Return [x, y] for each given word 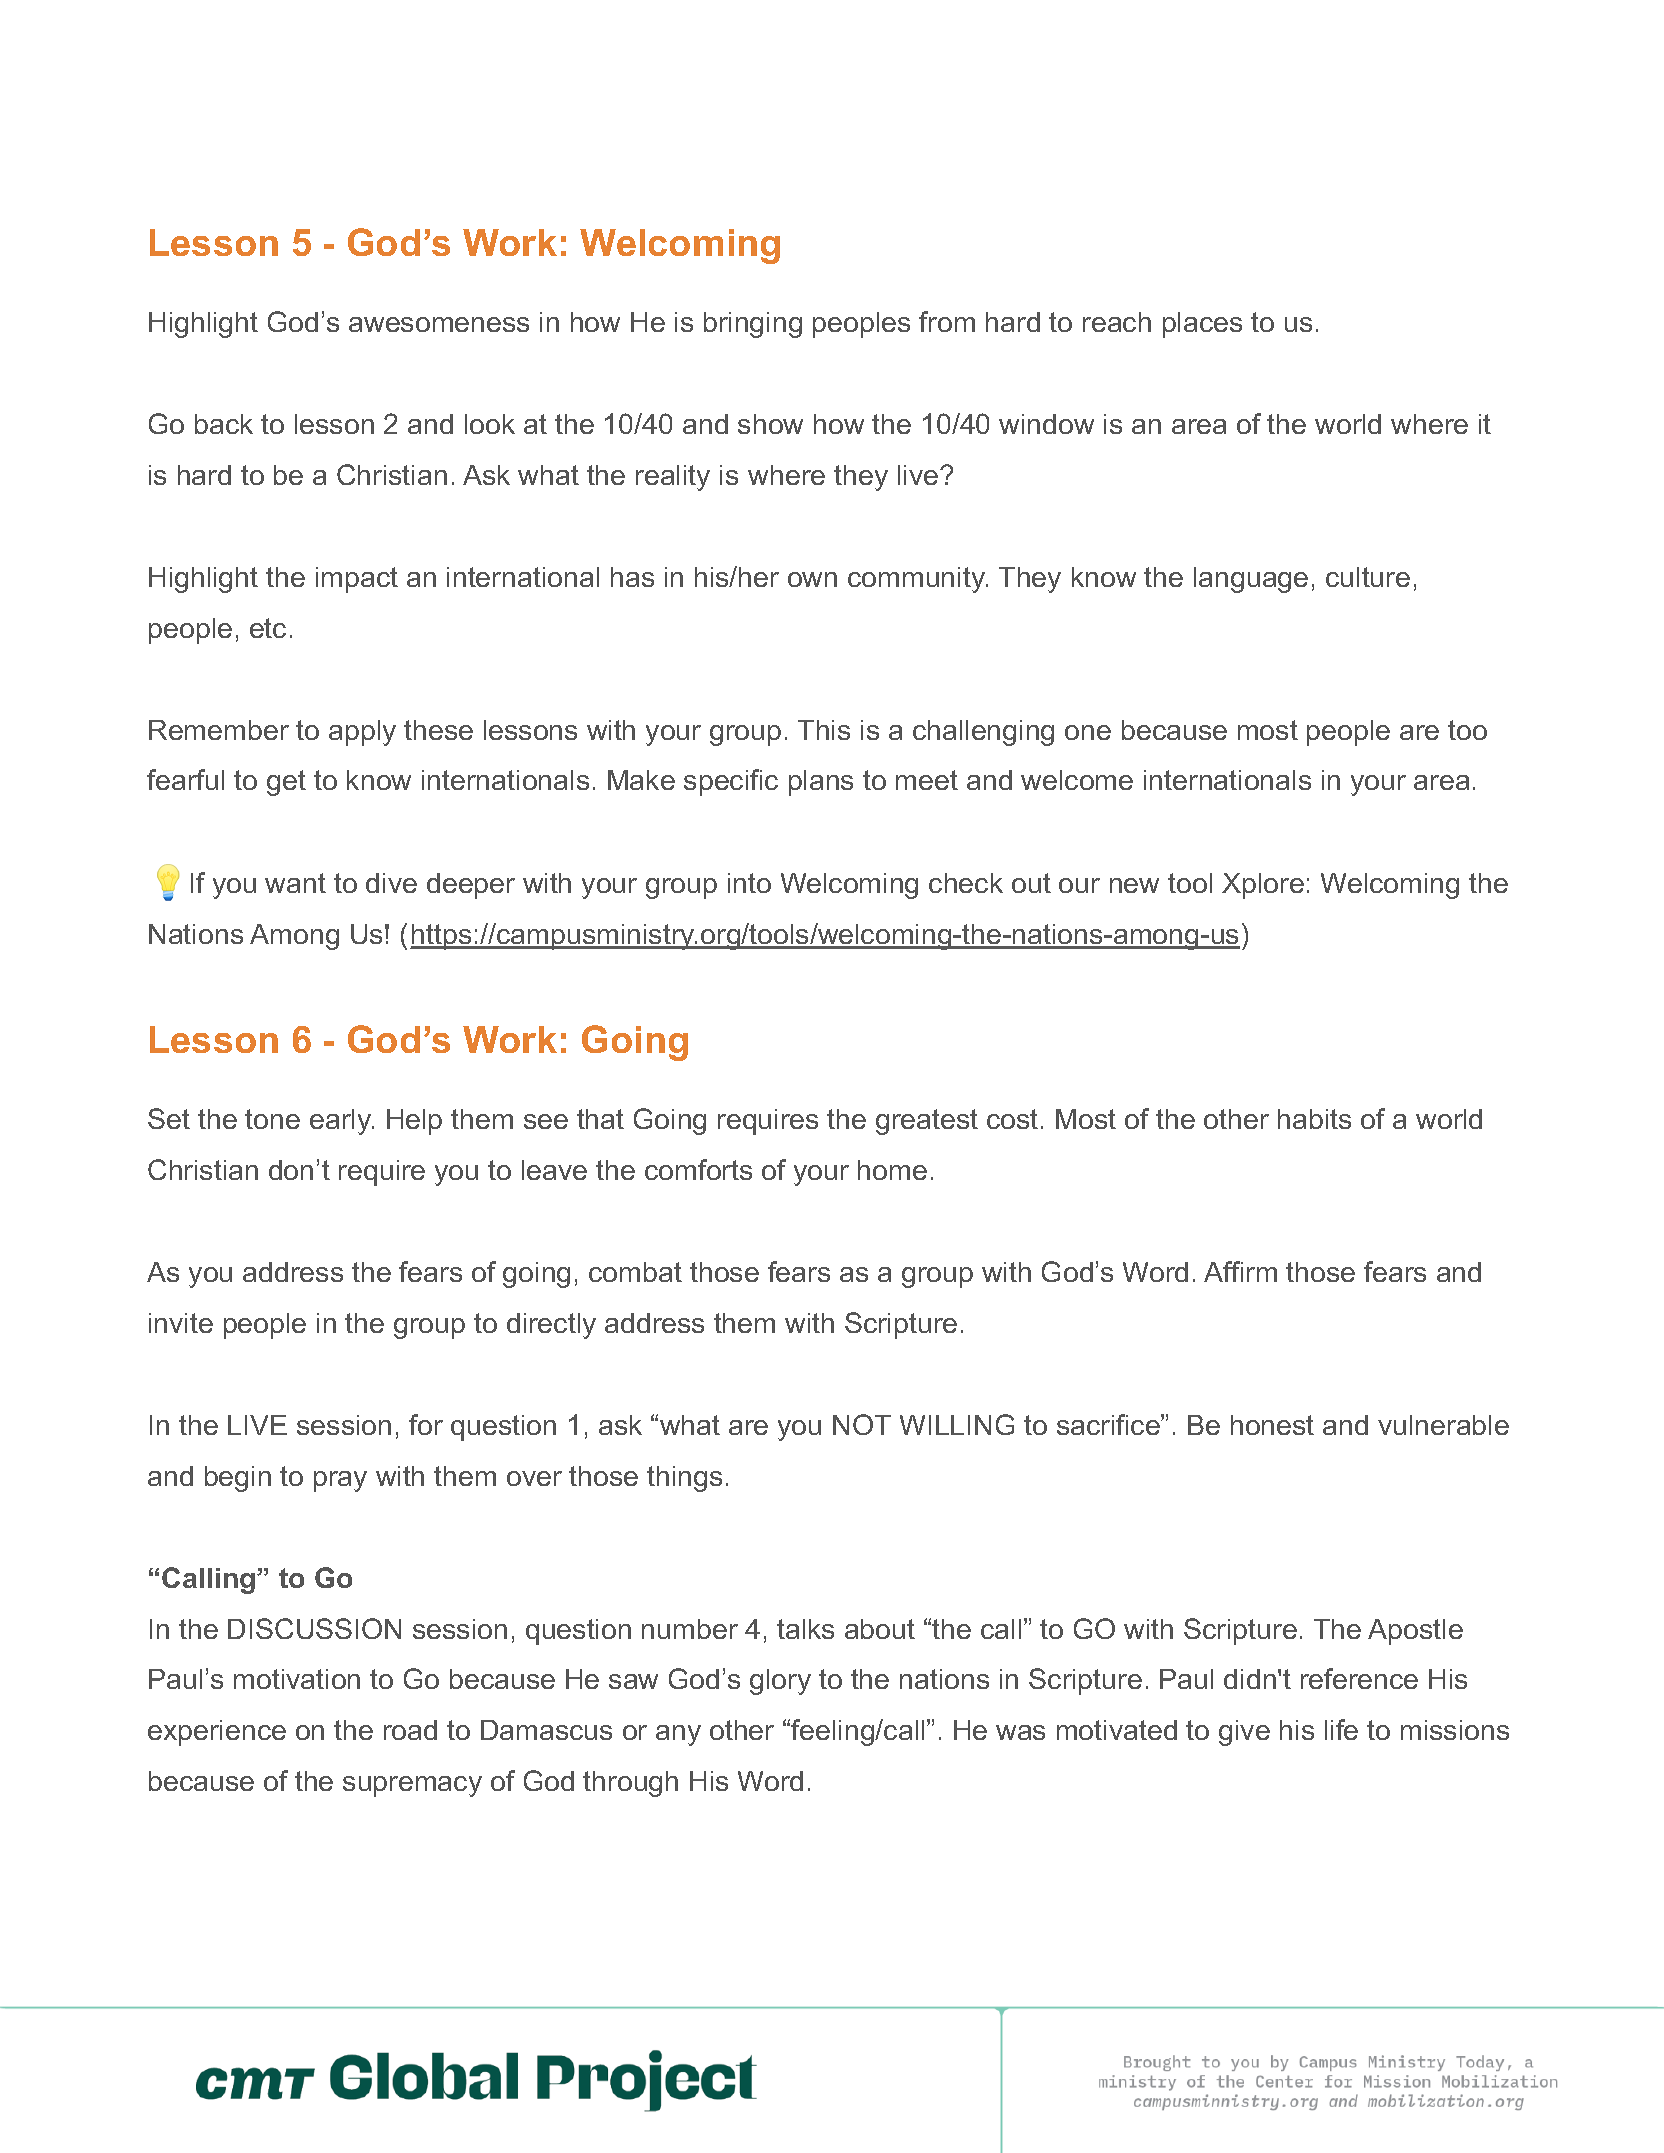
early [341, 1122]
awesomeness [439, 324]
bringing [753, 325]
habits [1314, 1119]
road [410, 1730]
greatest [927, 1122]
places [1202, 325]
